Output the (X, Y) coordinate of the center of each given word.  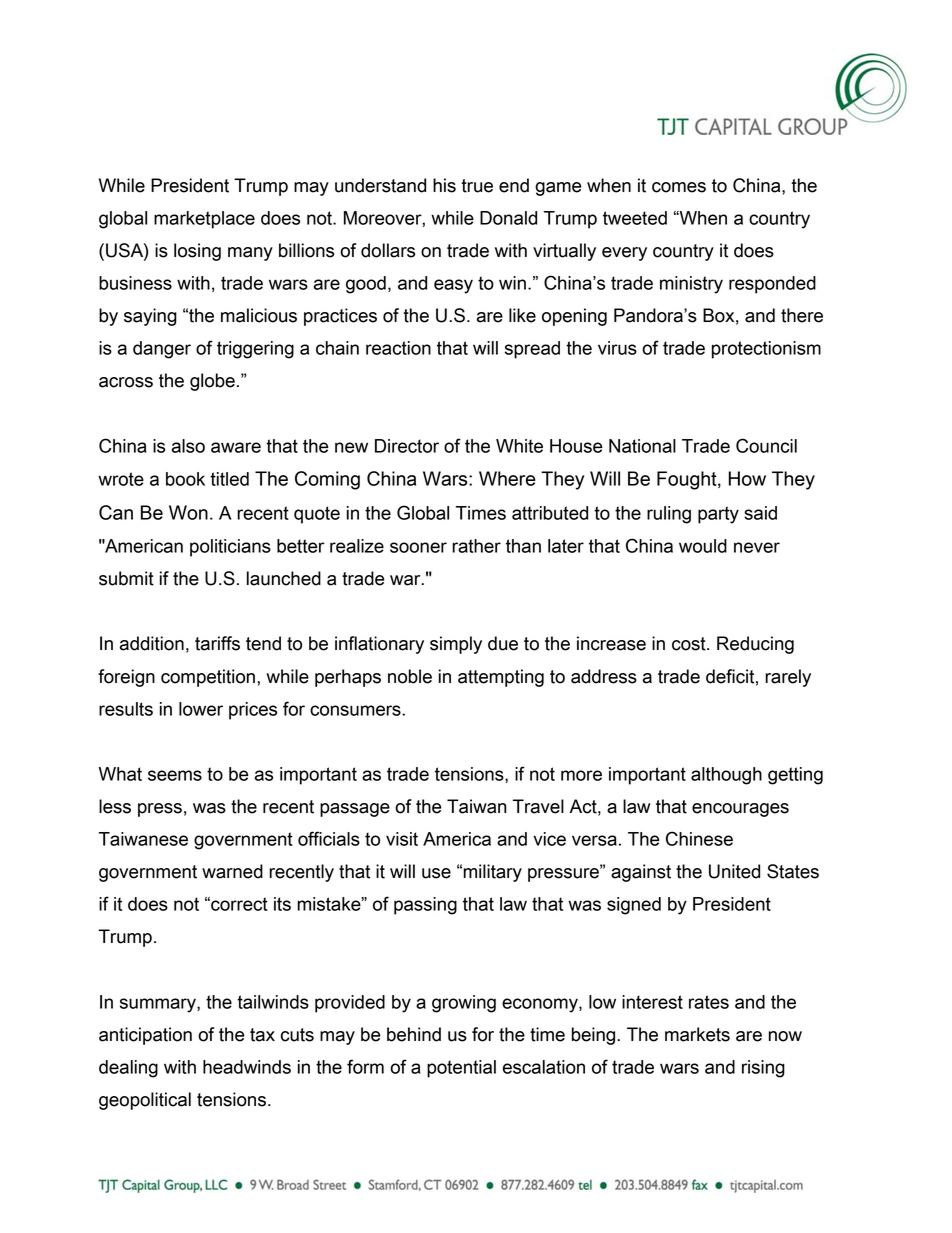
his (444, 185)
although (726, 776)
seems (175, 775)
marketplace (204, 220)
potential (461, 1069)
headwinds (247, 1067)
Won (188, 512)
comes (679, 187)
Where (507, 478)
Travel (538, 806)
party (718, 515)
